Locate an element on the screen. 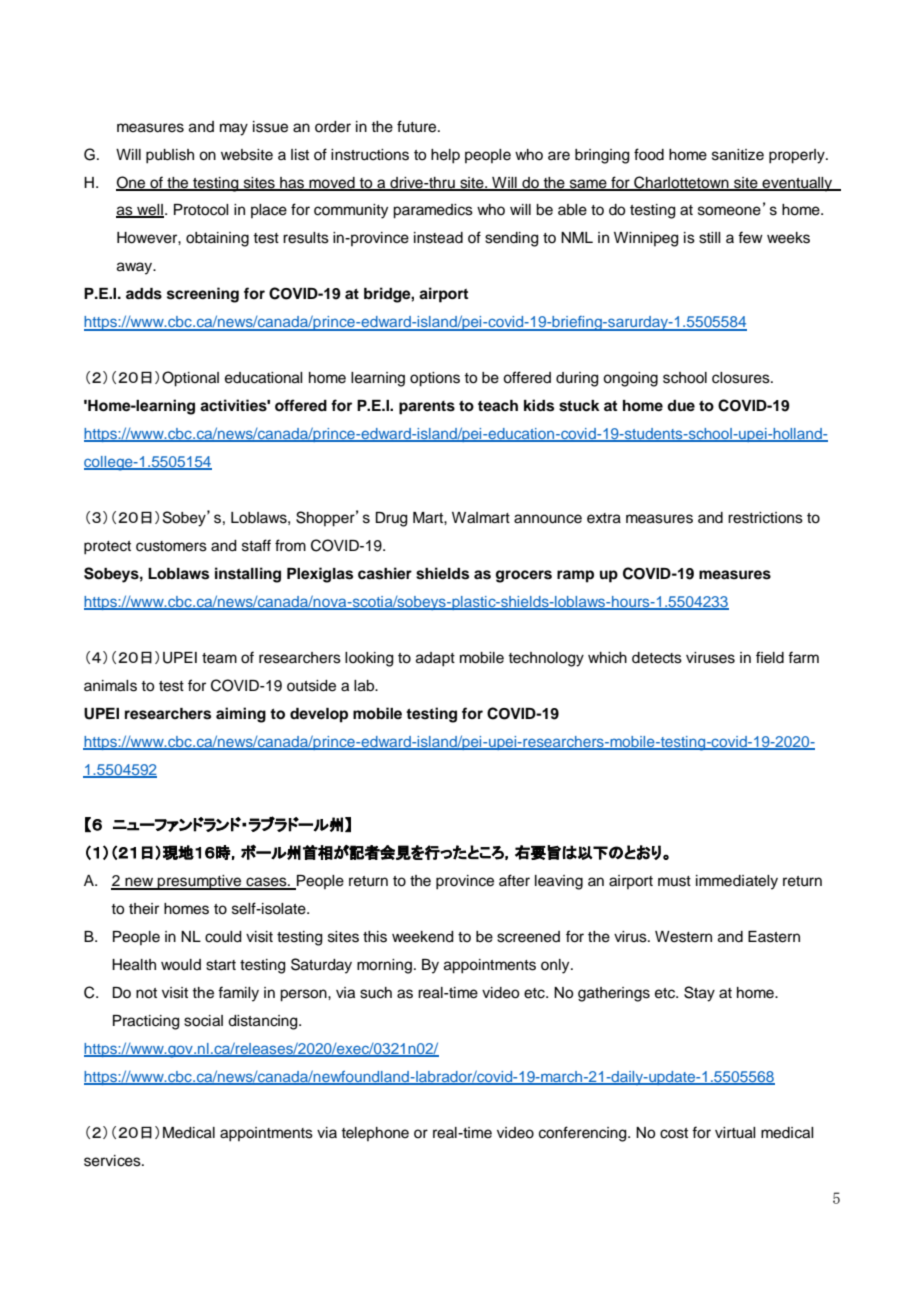 Image resolution: width=924 pixels, height=1307 pixels. immediately is located at coordinates (737, 882).
